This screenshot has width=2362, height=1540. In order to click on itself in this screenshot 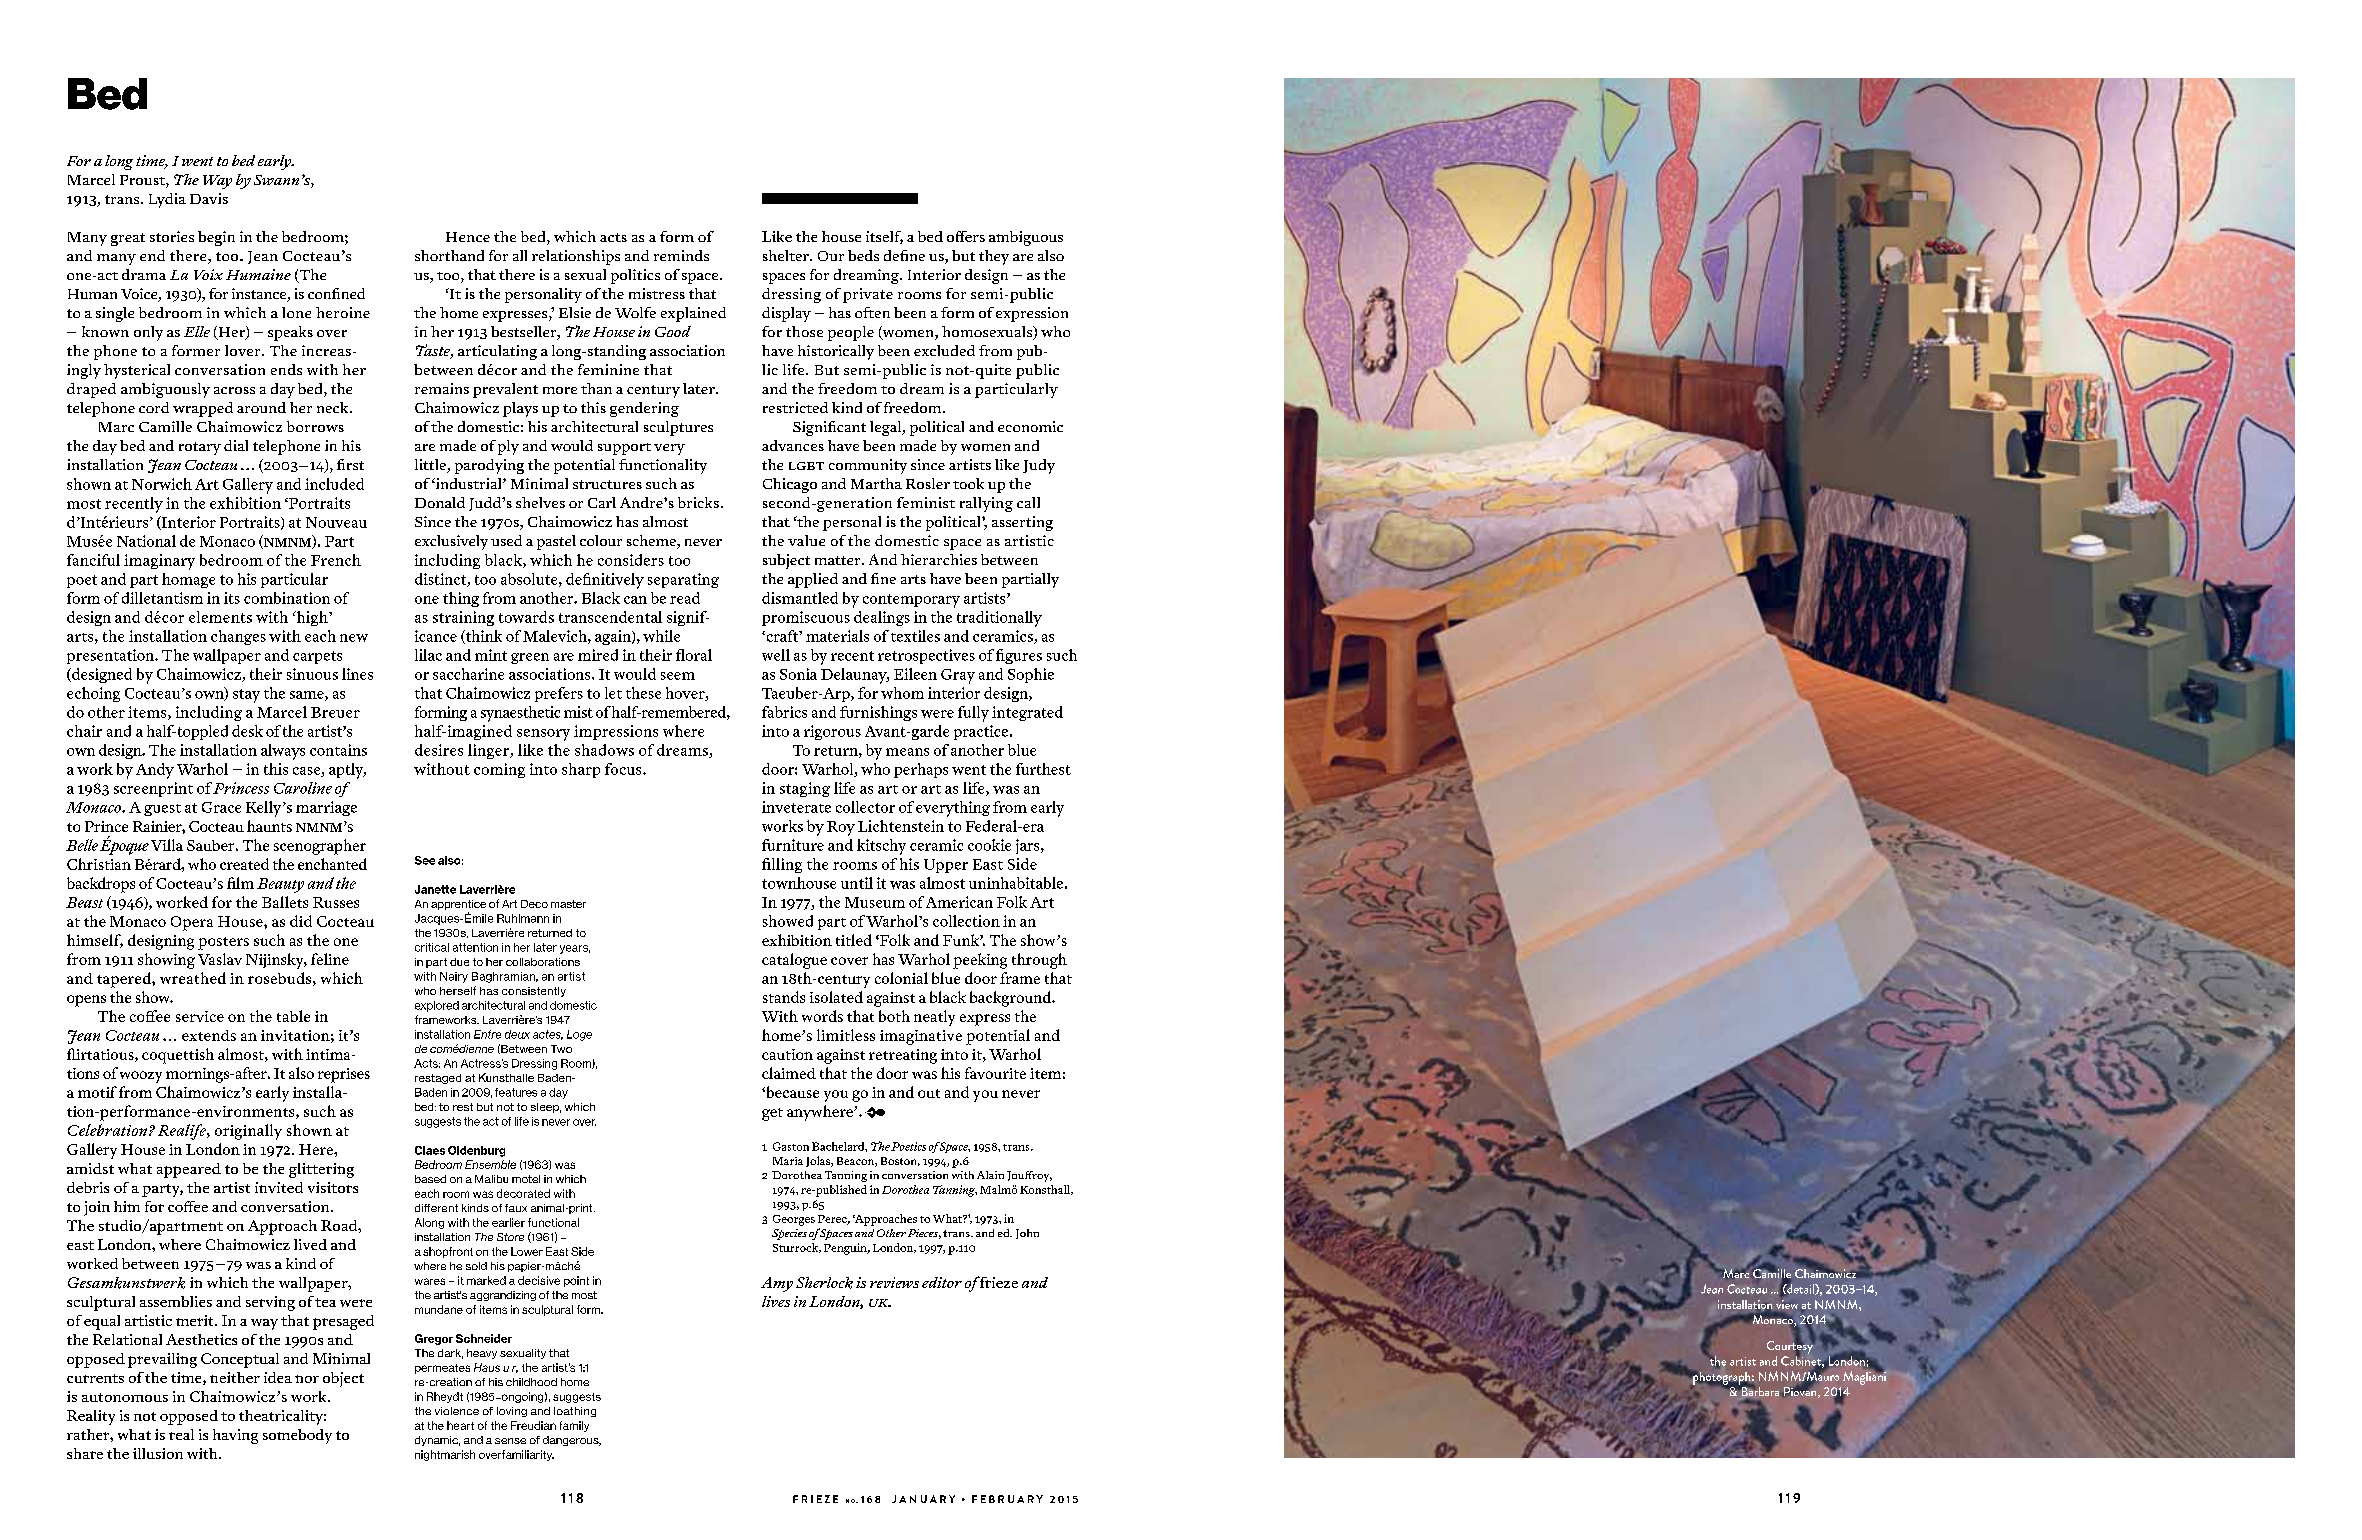, I will do `click(884, 237)`.
